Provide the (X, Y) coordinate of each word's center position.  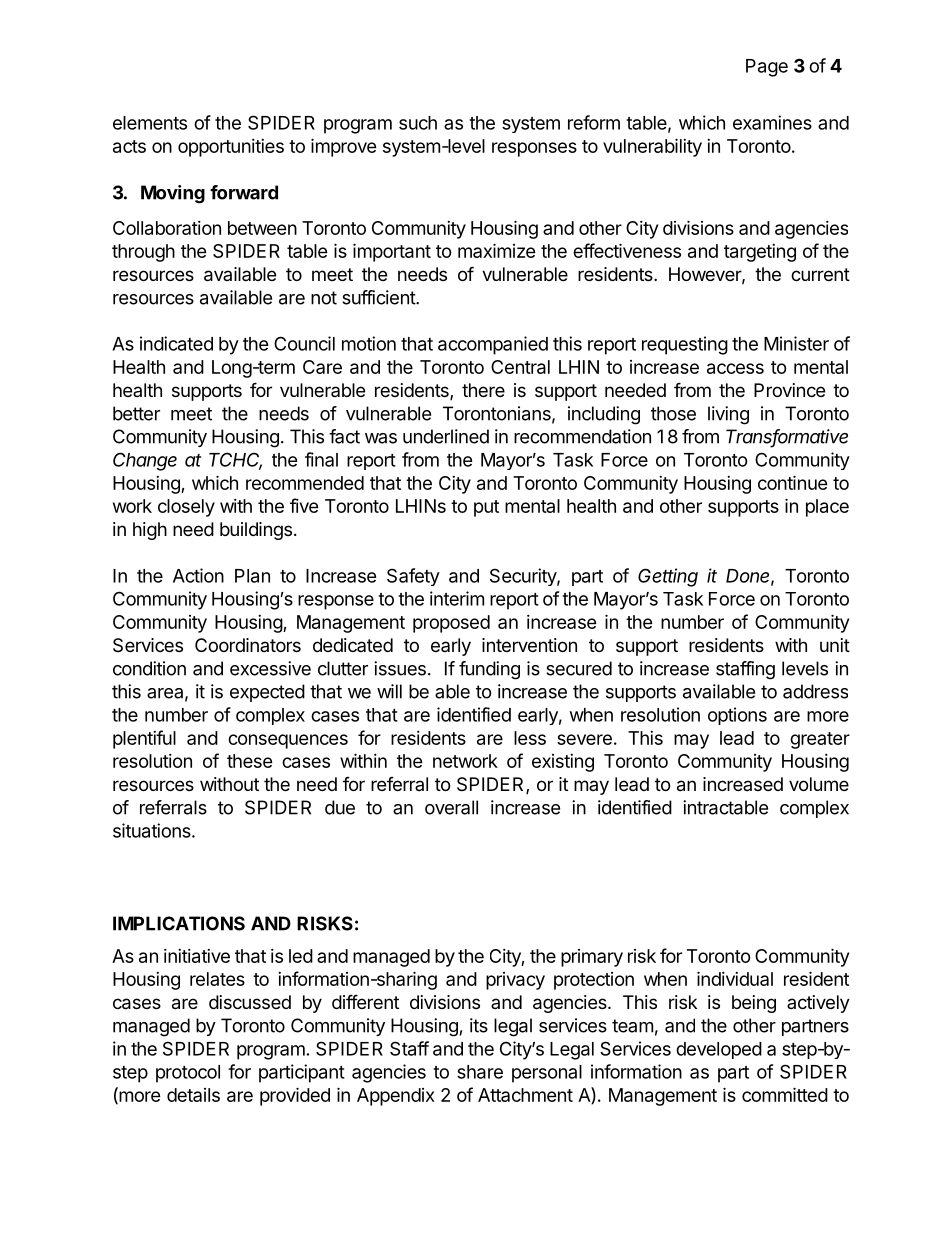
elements (150, 123)
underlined (446, 436)
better (136, 413)
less (530, 738)
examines (772, 122)
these (250, 761)
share (480, 1072)
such (418, 123)
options (737, 716)
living (728, 415)
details (193, 1095)
